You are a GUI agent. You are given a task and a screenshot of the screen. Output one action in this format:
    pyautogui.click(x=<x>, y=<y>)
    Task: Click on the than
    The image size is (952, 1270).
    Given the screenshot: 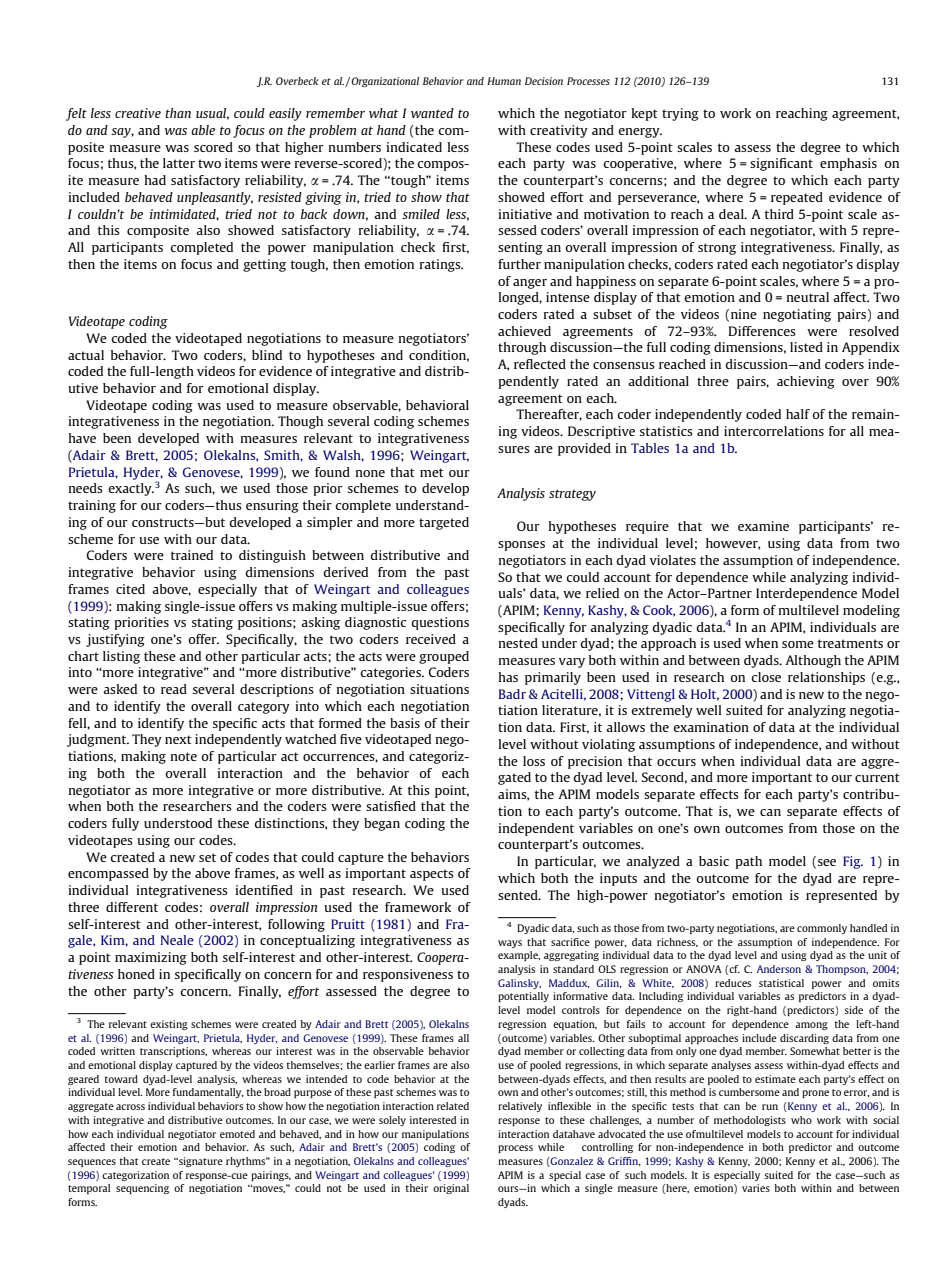 What is the action you would take?
    pyautogui.click(x=178, y=113)
